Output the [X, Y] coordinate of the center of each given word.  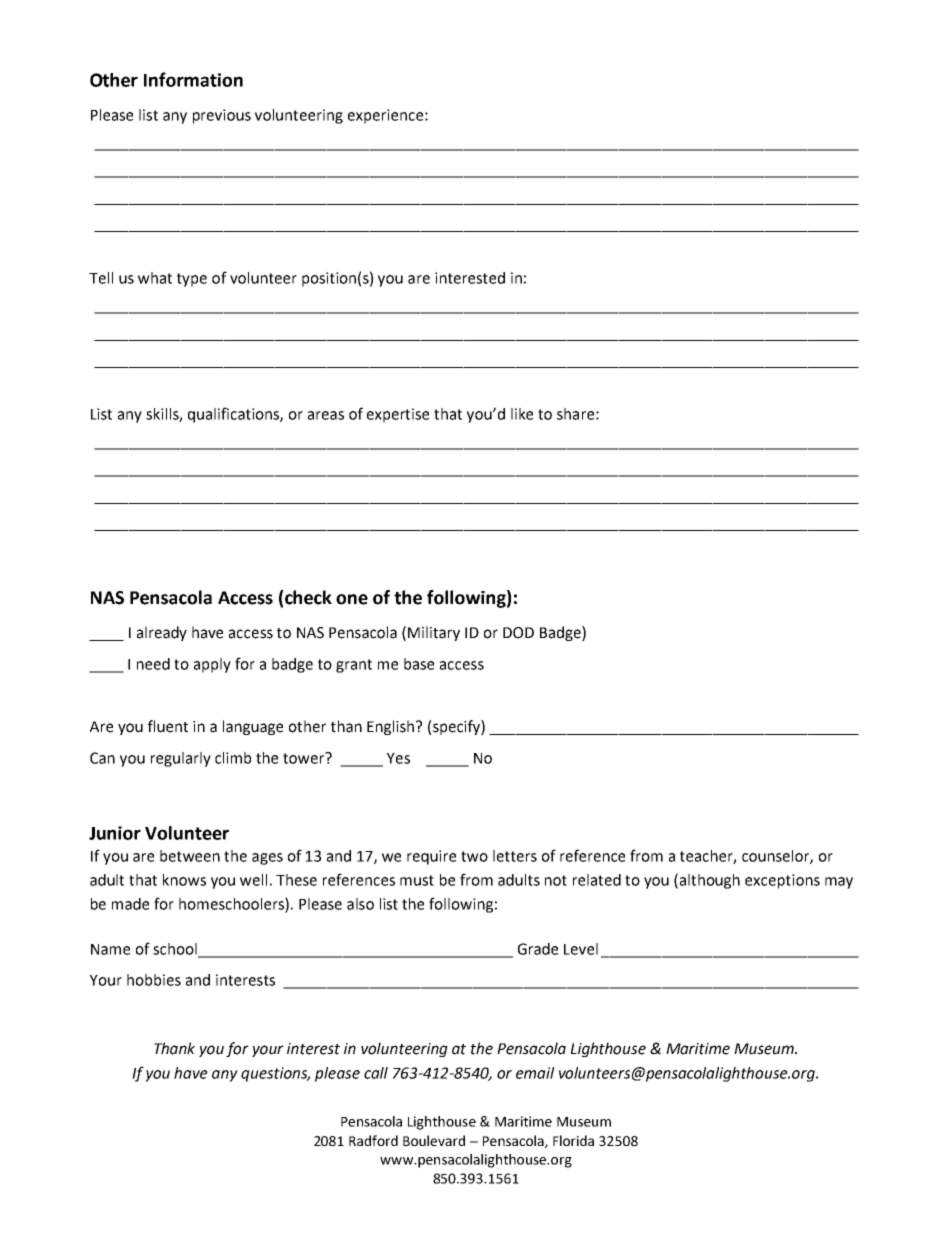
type [192, 280]
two [474, 856]
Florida [573, 1140]
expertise [398, 415]
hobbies [154, 980]
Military [434, 633]
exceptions [782, 881]
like [522, 414]
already [162, 633]
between [190, 856]
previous [222, 116]
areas [326, 415]
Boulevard [434, 1140]
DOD [518, 633]
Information [193, 79]
